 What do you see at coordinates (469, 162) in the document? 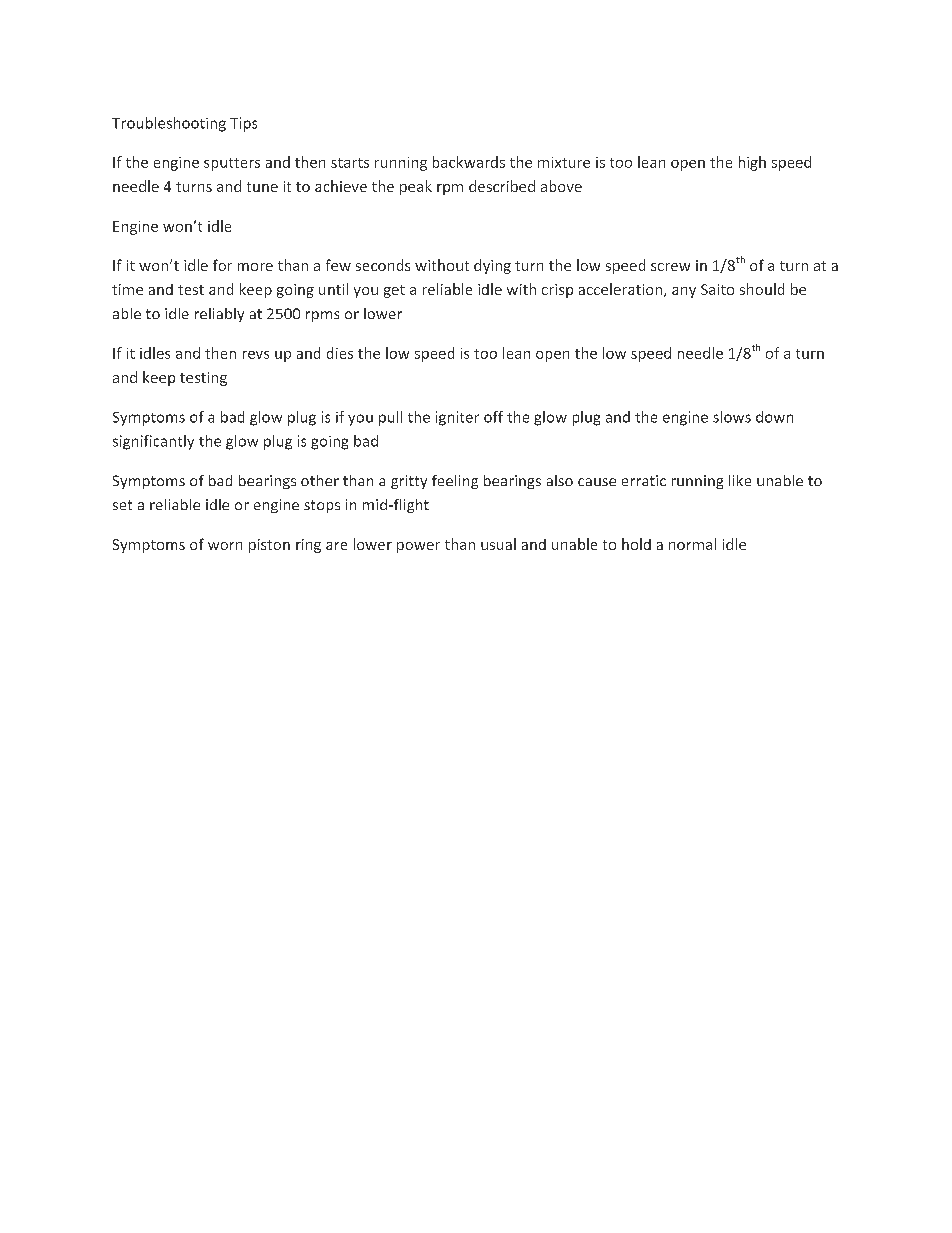
I see `backwards` at bounding box center [469, 162].
